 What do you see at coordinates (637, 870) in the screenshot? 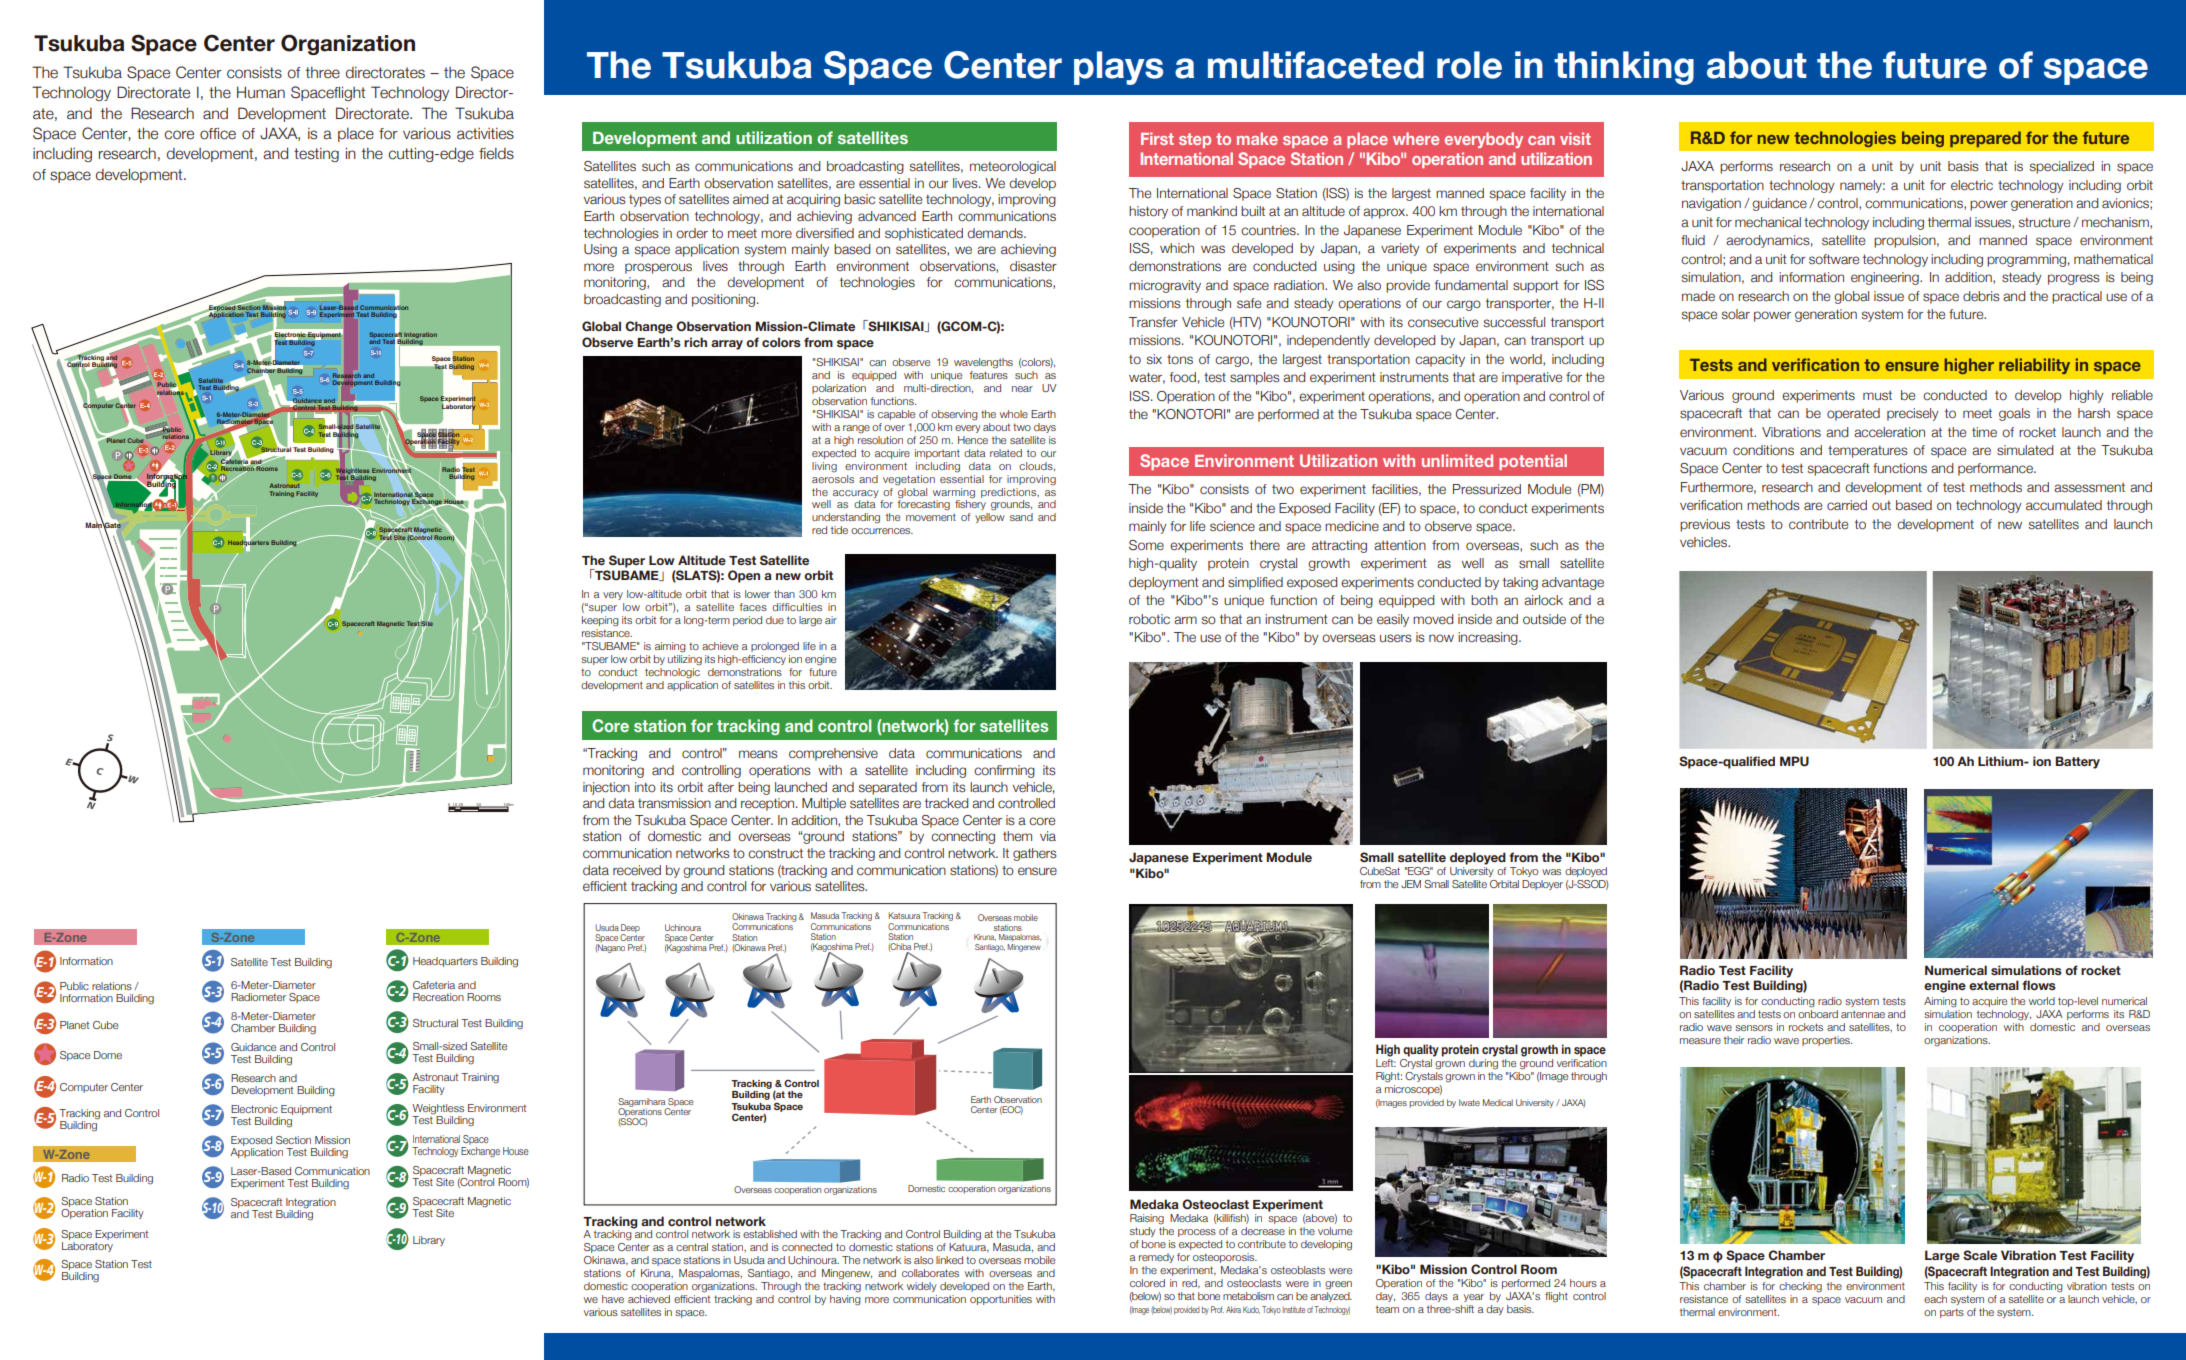
I see `received` at bounding box center [637, 870].
